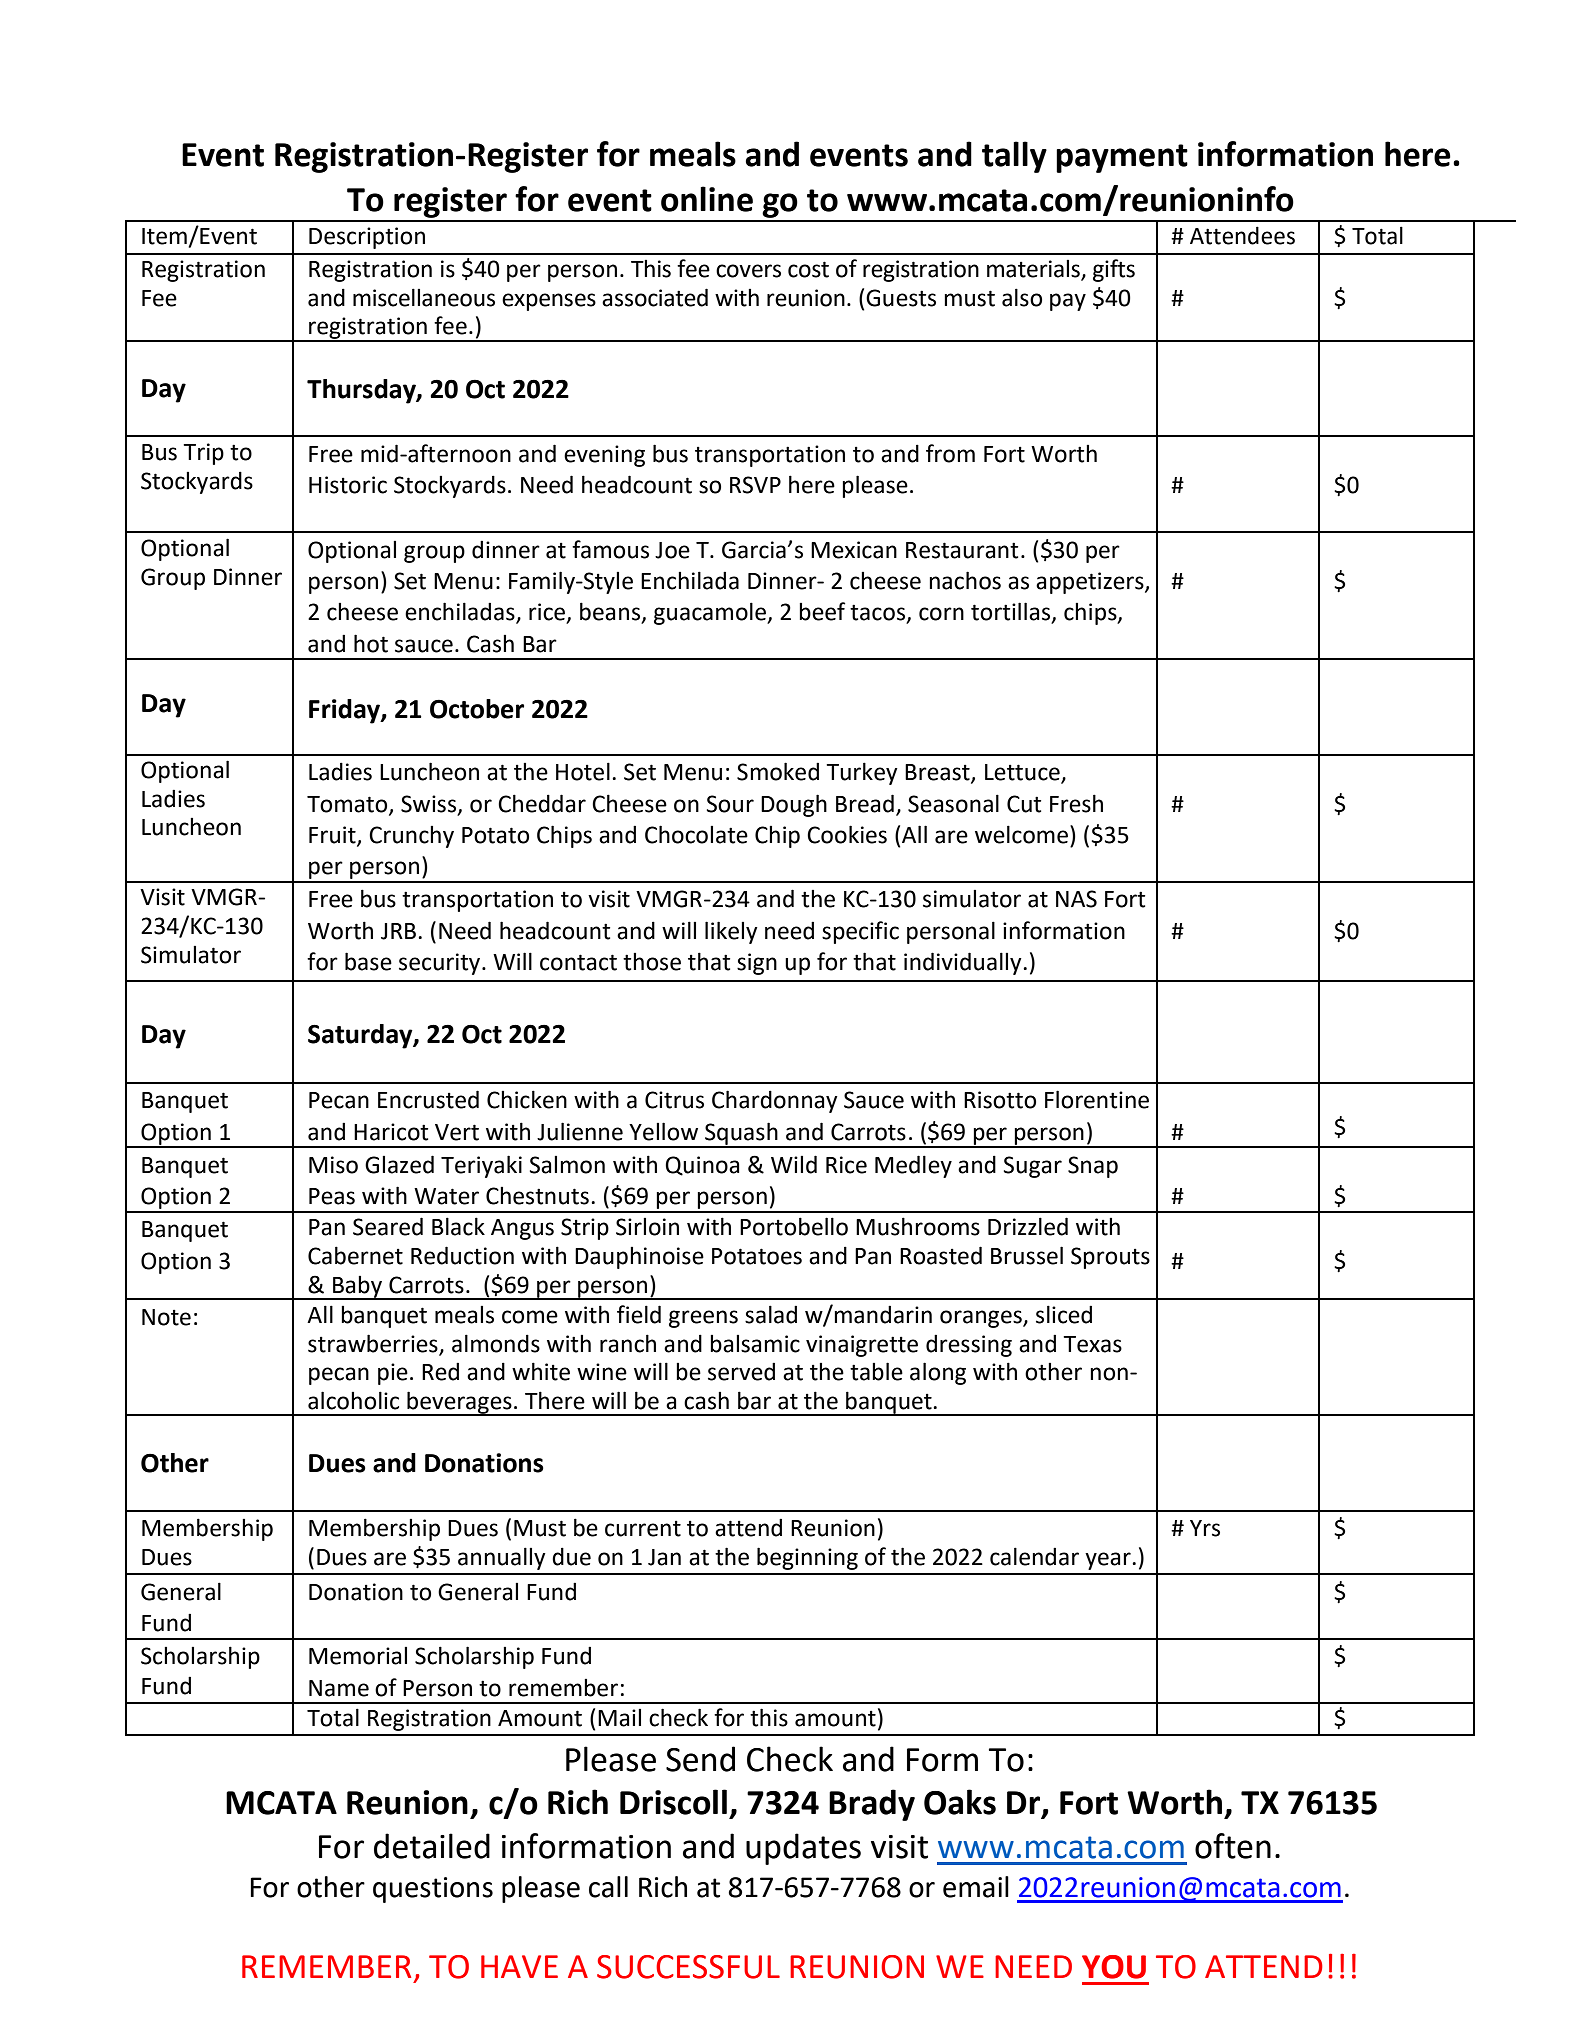  What do you see at coordinates (1092, 1344) in the page?
I see `Texas` at bounding box center [1092, 1344].
